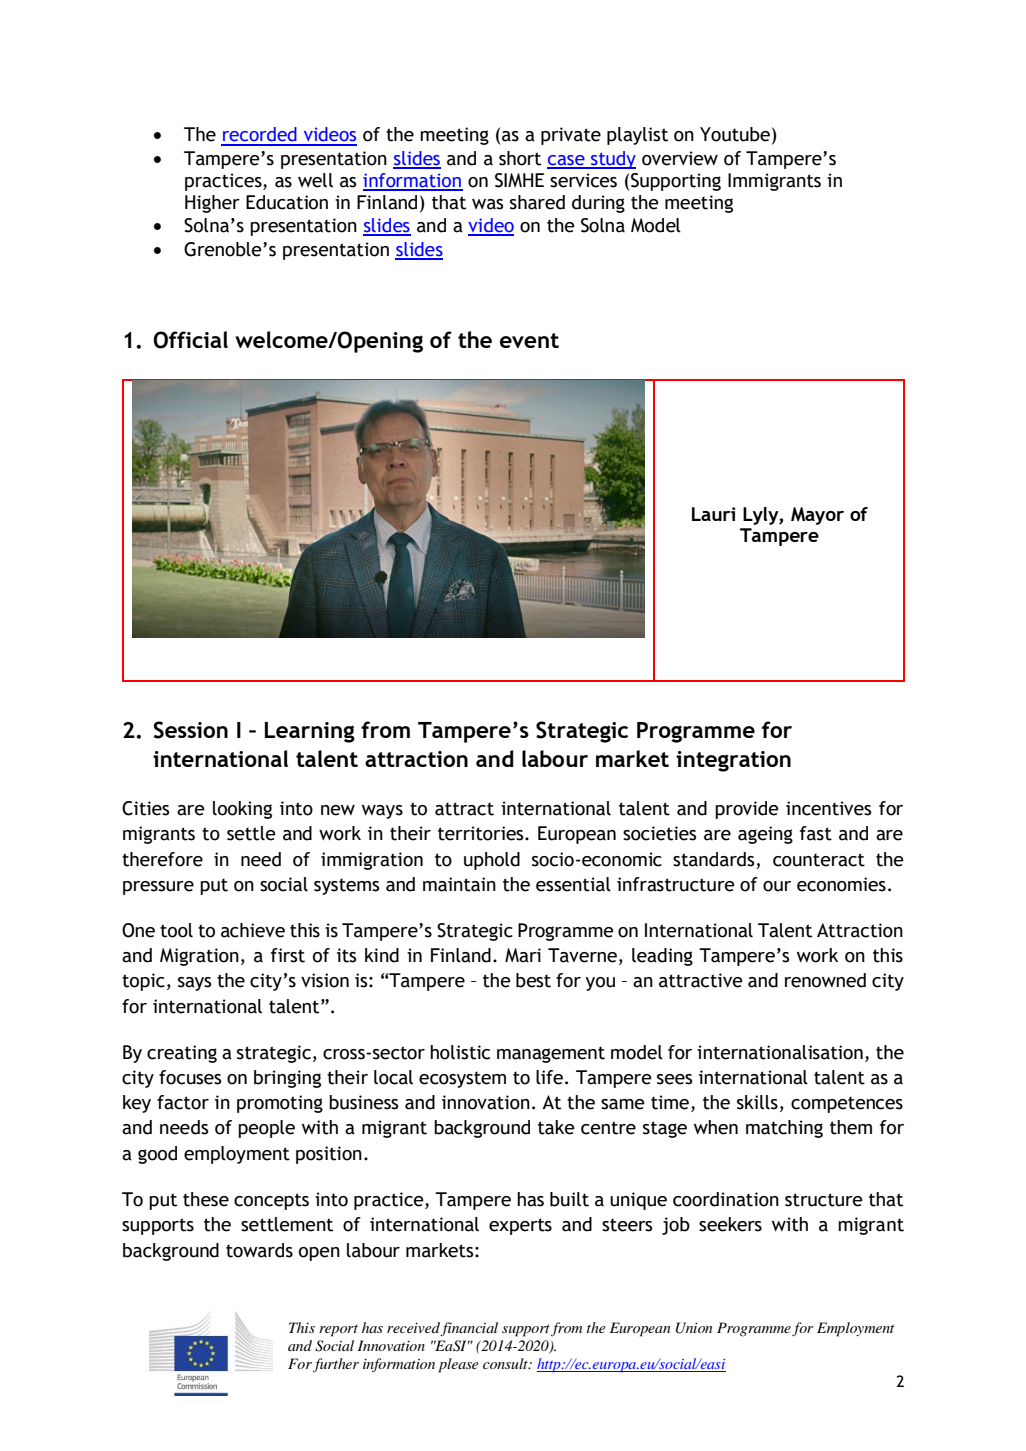  What do you see at coordinates (460, 1052) in the screenshot?
I see `holistic` at bounding box center [460, 1052].
